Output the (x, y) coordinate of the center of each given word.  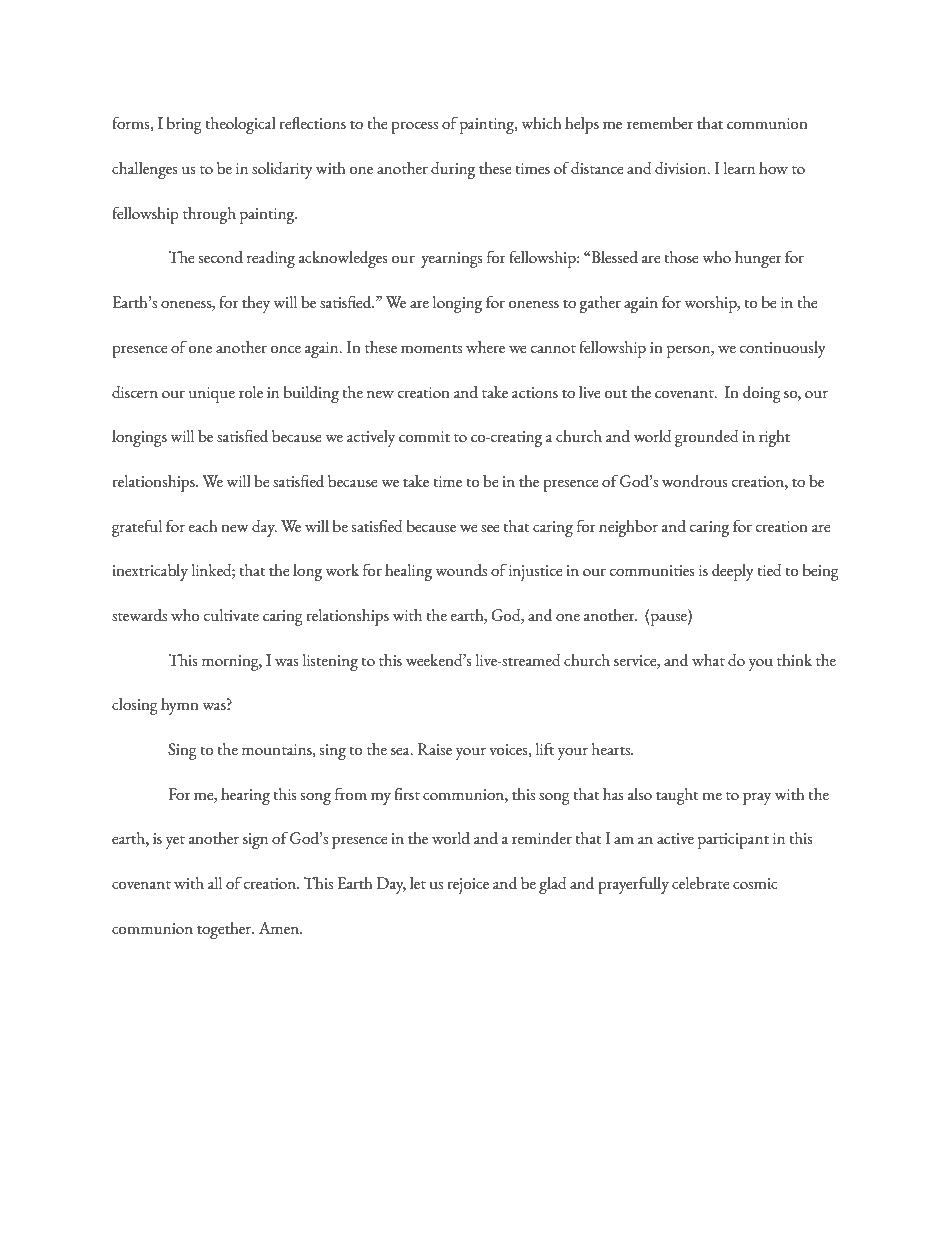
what (708, 660)
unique (212, 395)
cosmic (755, 883)
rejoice (468, 886)
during (453, 170)
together (225, 930)
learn (739, 168)
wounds (461, 570)
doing (762, 394)
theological (240, 125)
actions (535, 392)
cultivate (231, 615)
